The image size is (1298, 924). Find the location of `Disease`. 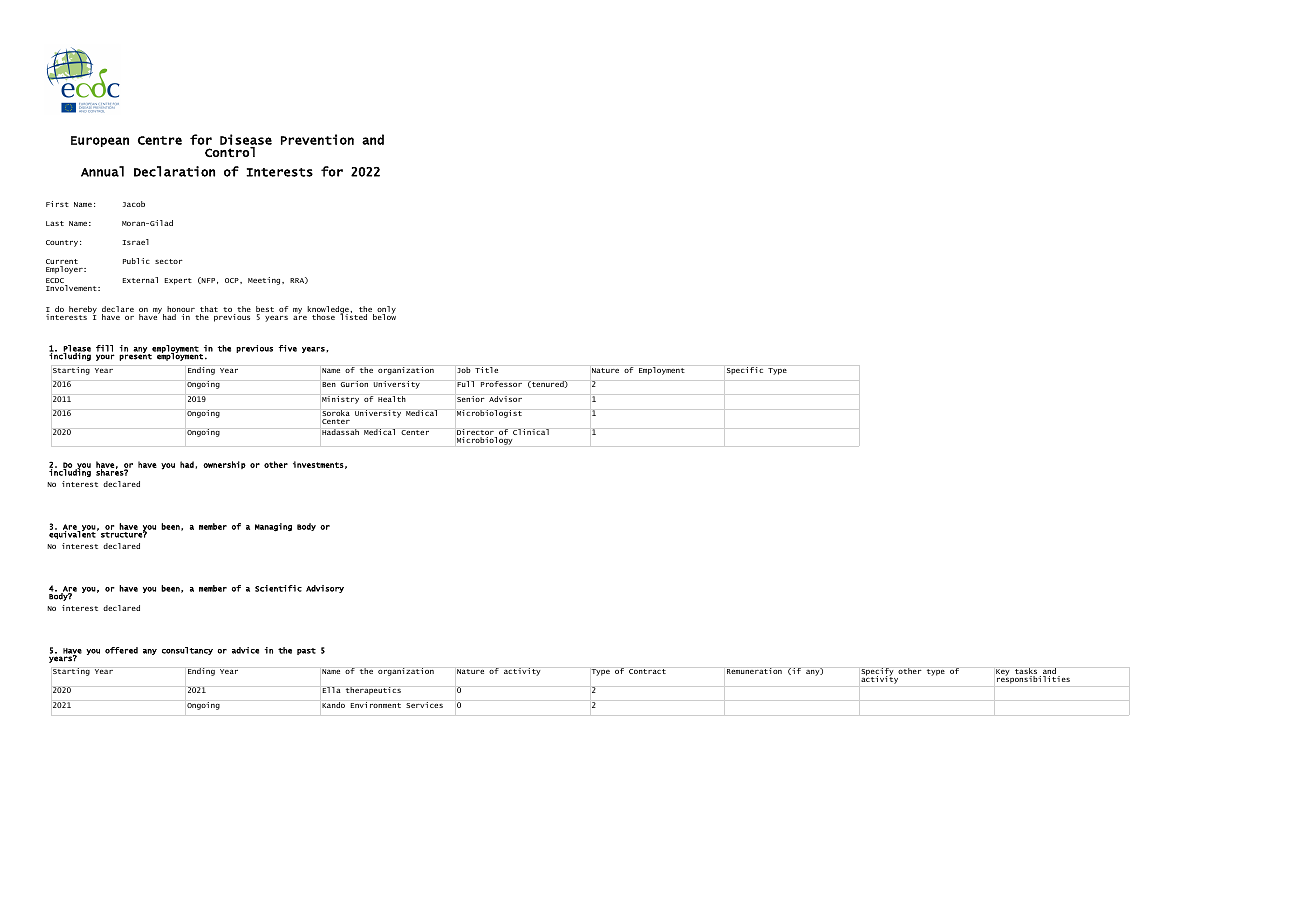

Disease is located at coordinates (246, 139).
